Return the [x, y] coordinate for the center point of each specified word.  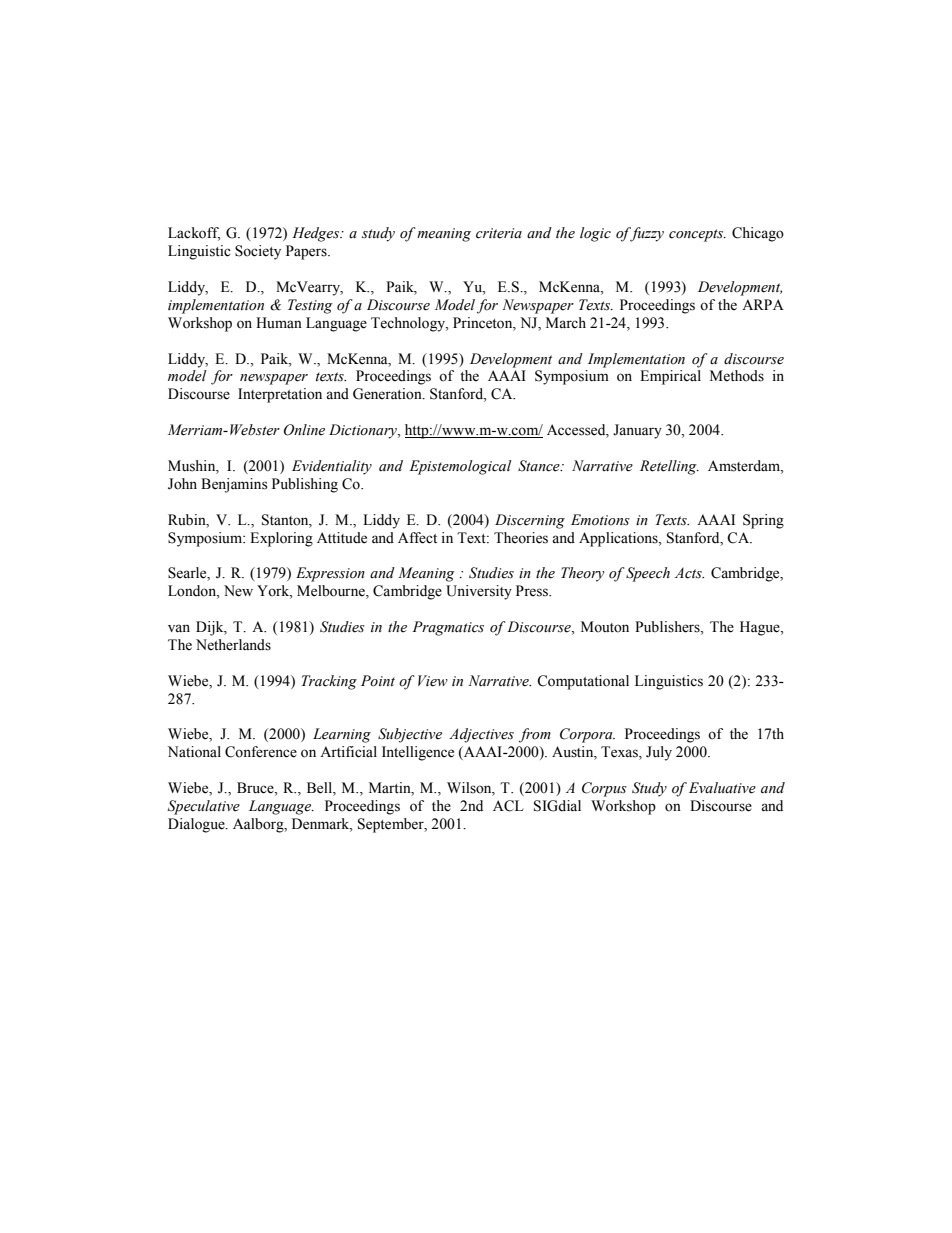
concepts [697, 235]
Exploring [281, 539]
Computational [583, 682]
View [433, 681]
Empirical [670, 377]
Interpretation [280, 395]
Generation [388, 394]
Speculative [204, 807]
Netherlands [233, 645]
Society [258, 252]
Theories [521, 538]
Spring [763, 521]
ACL [508, 806]
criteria [499, 233]
